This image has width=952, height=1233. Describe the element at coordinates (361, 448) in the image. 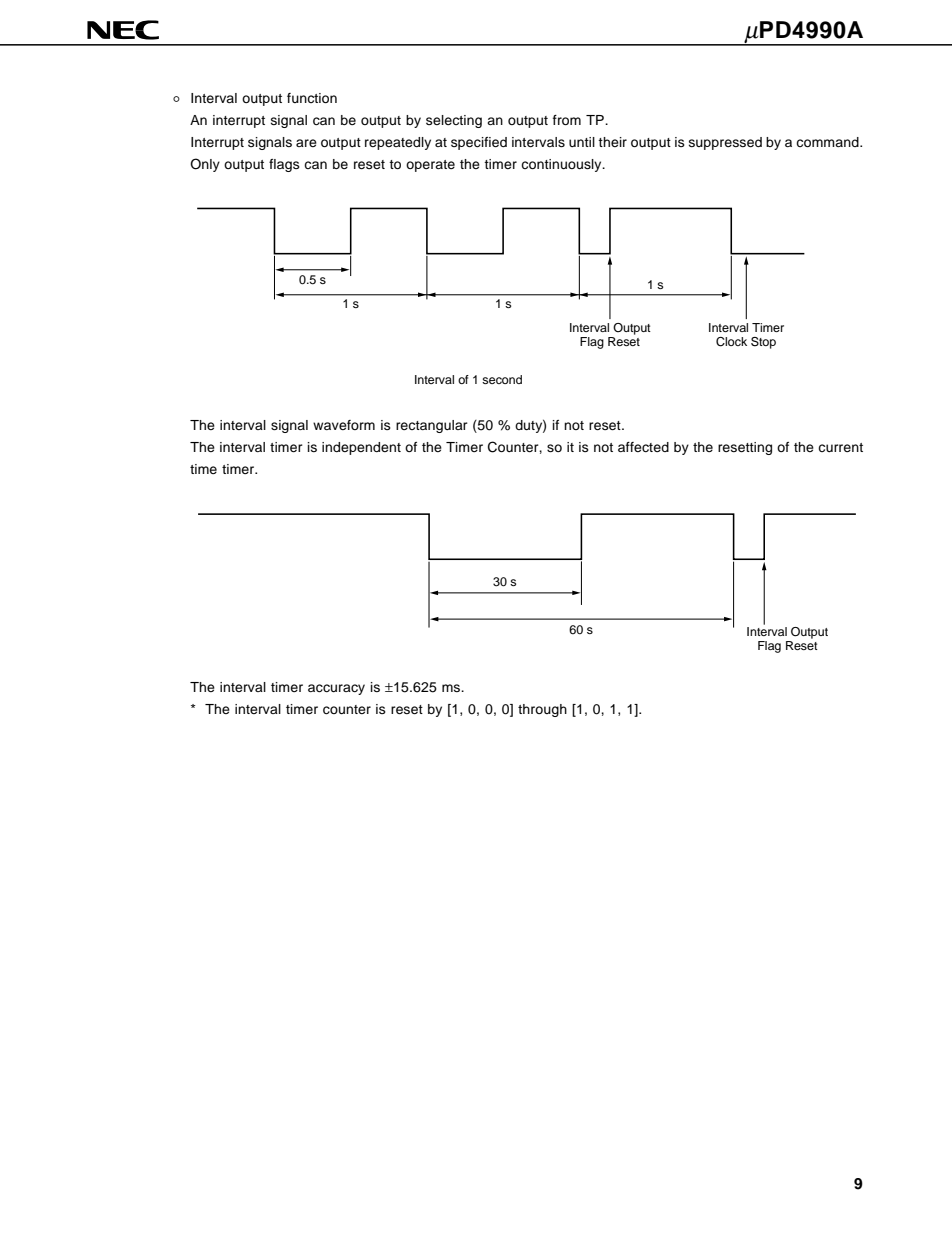

I see `independent` at that location.
